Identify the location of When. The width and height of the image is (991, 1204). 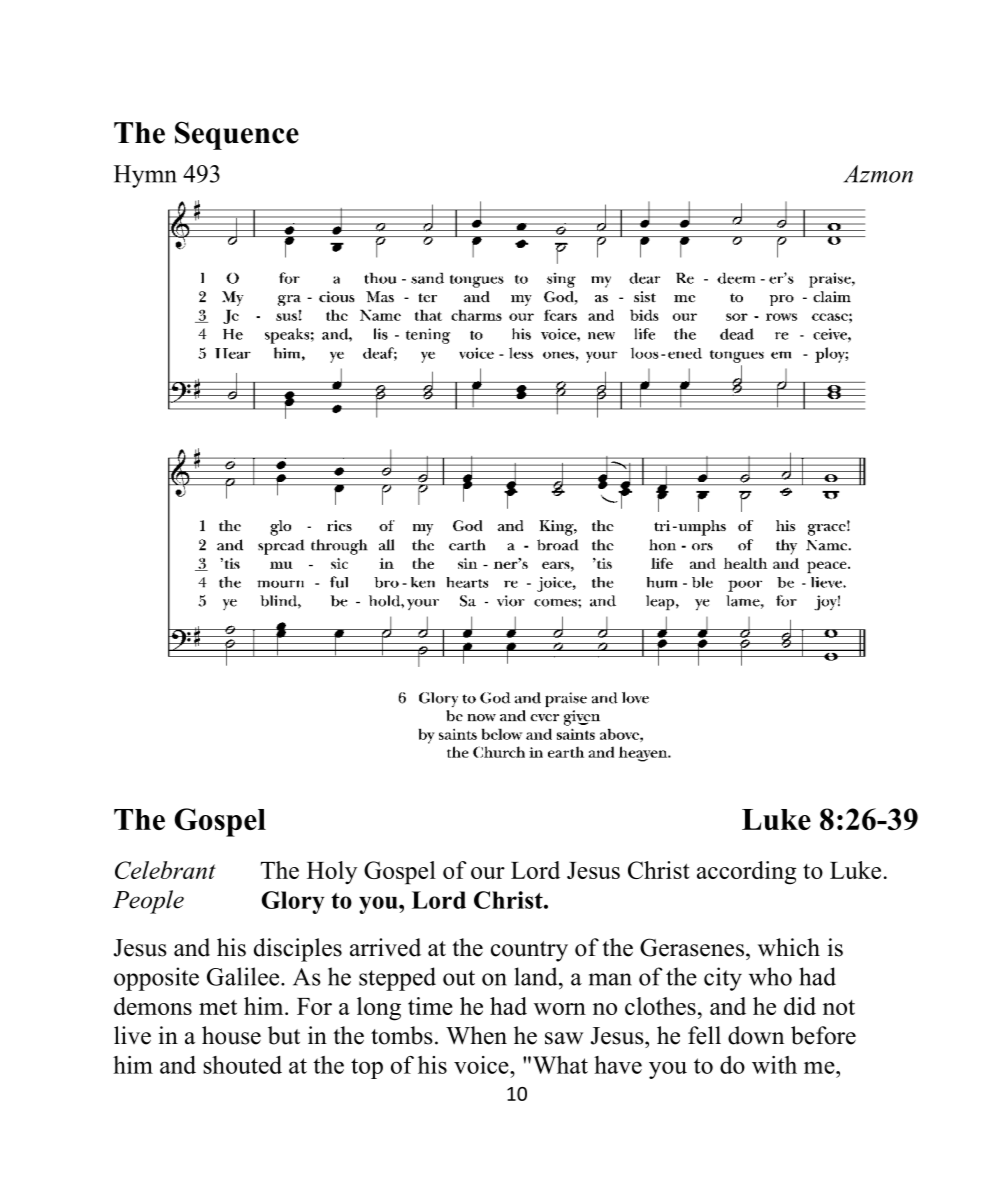
(476, 1035).
